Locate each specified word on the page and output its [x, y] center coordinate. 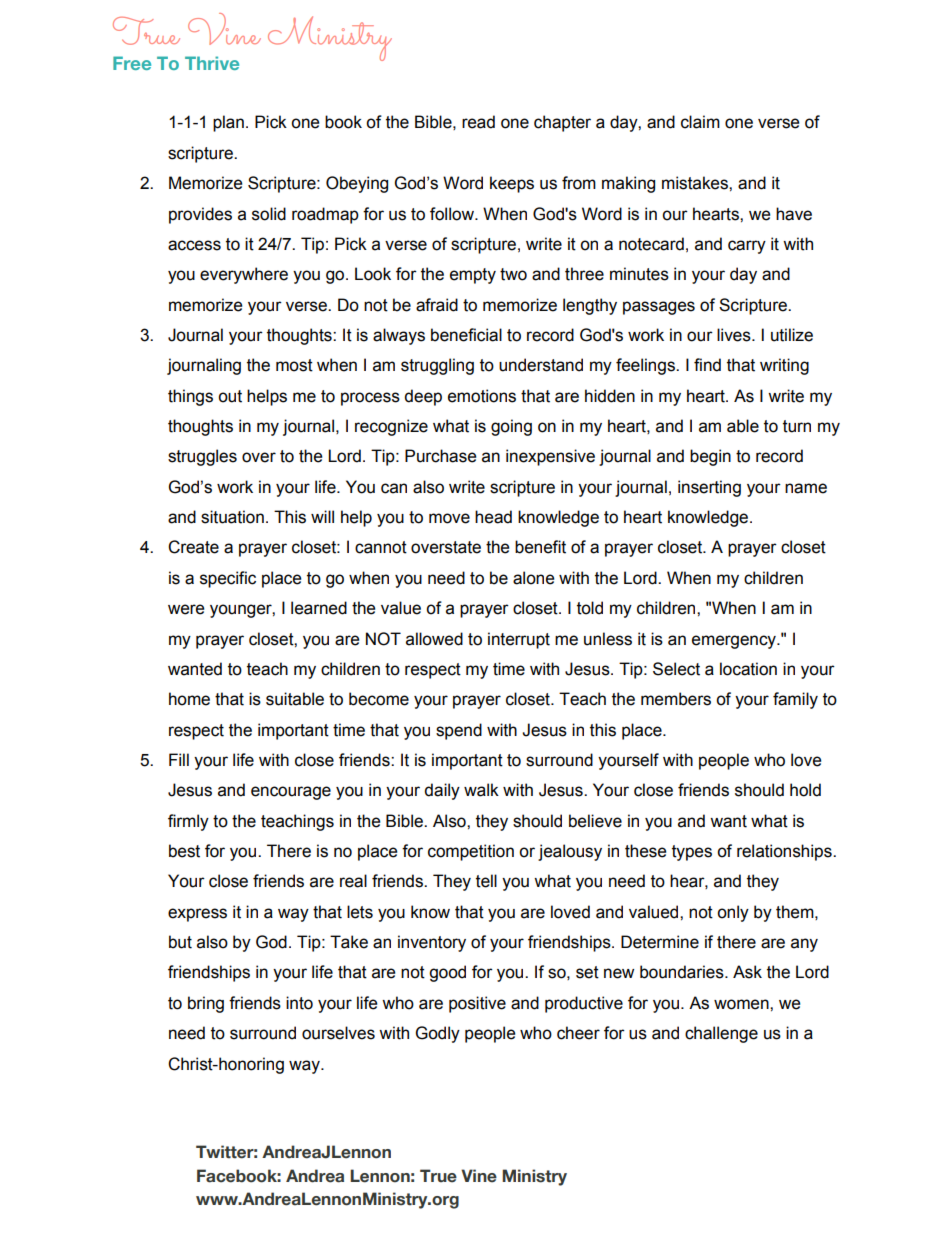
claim [700, 122]
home [189, 699]
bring [206, 1004]
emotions [482, 396]
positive [477, 1004]
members [676, 699]
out [230, 396]
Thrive [212, 63]
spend [459, 731]
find [707, 365]
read [478, 122]
